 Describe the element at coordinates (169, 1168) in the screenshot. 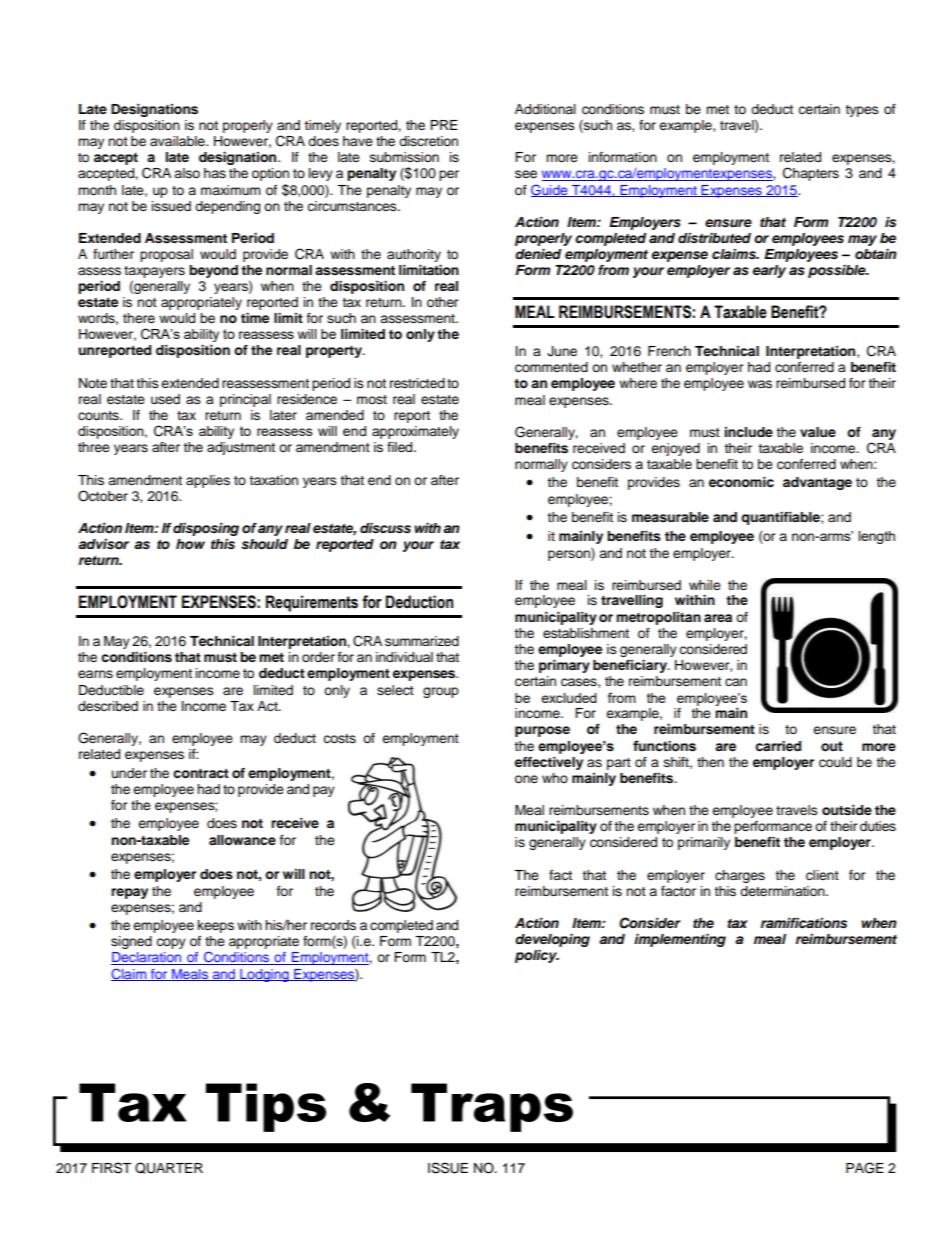

I see `QUARTER` at that location.
